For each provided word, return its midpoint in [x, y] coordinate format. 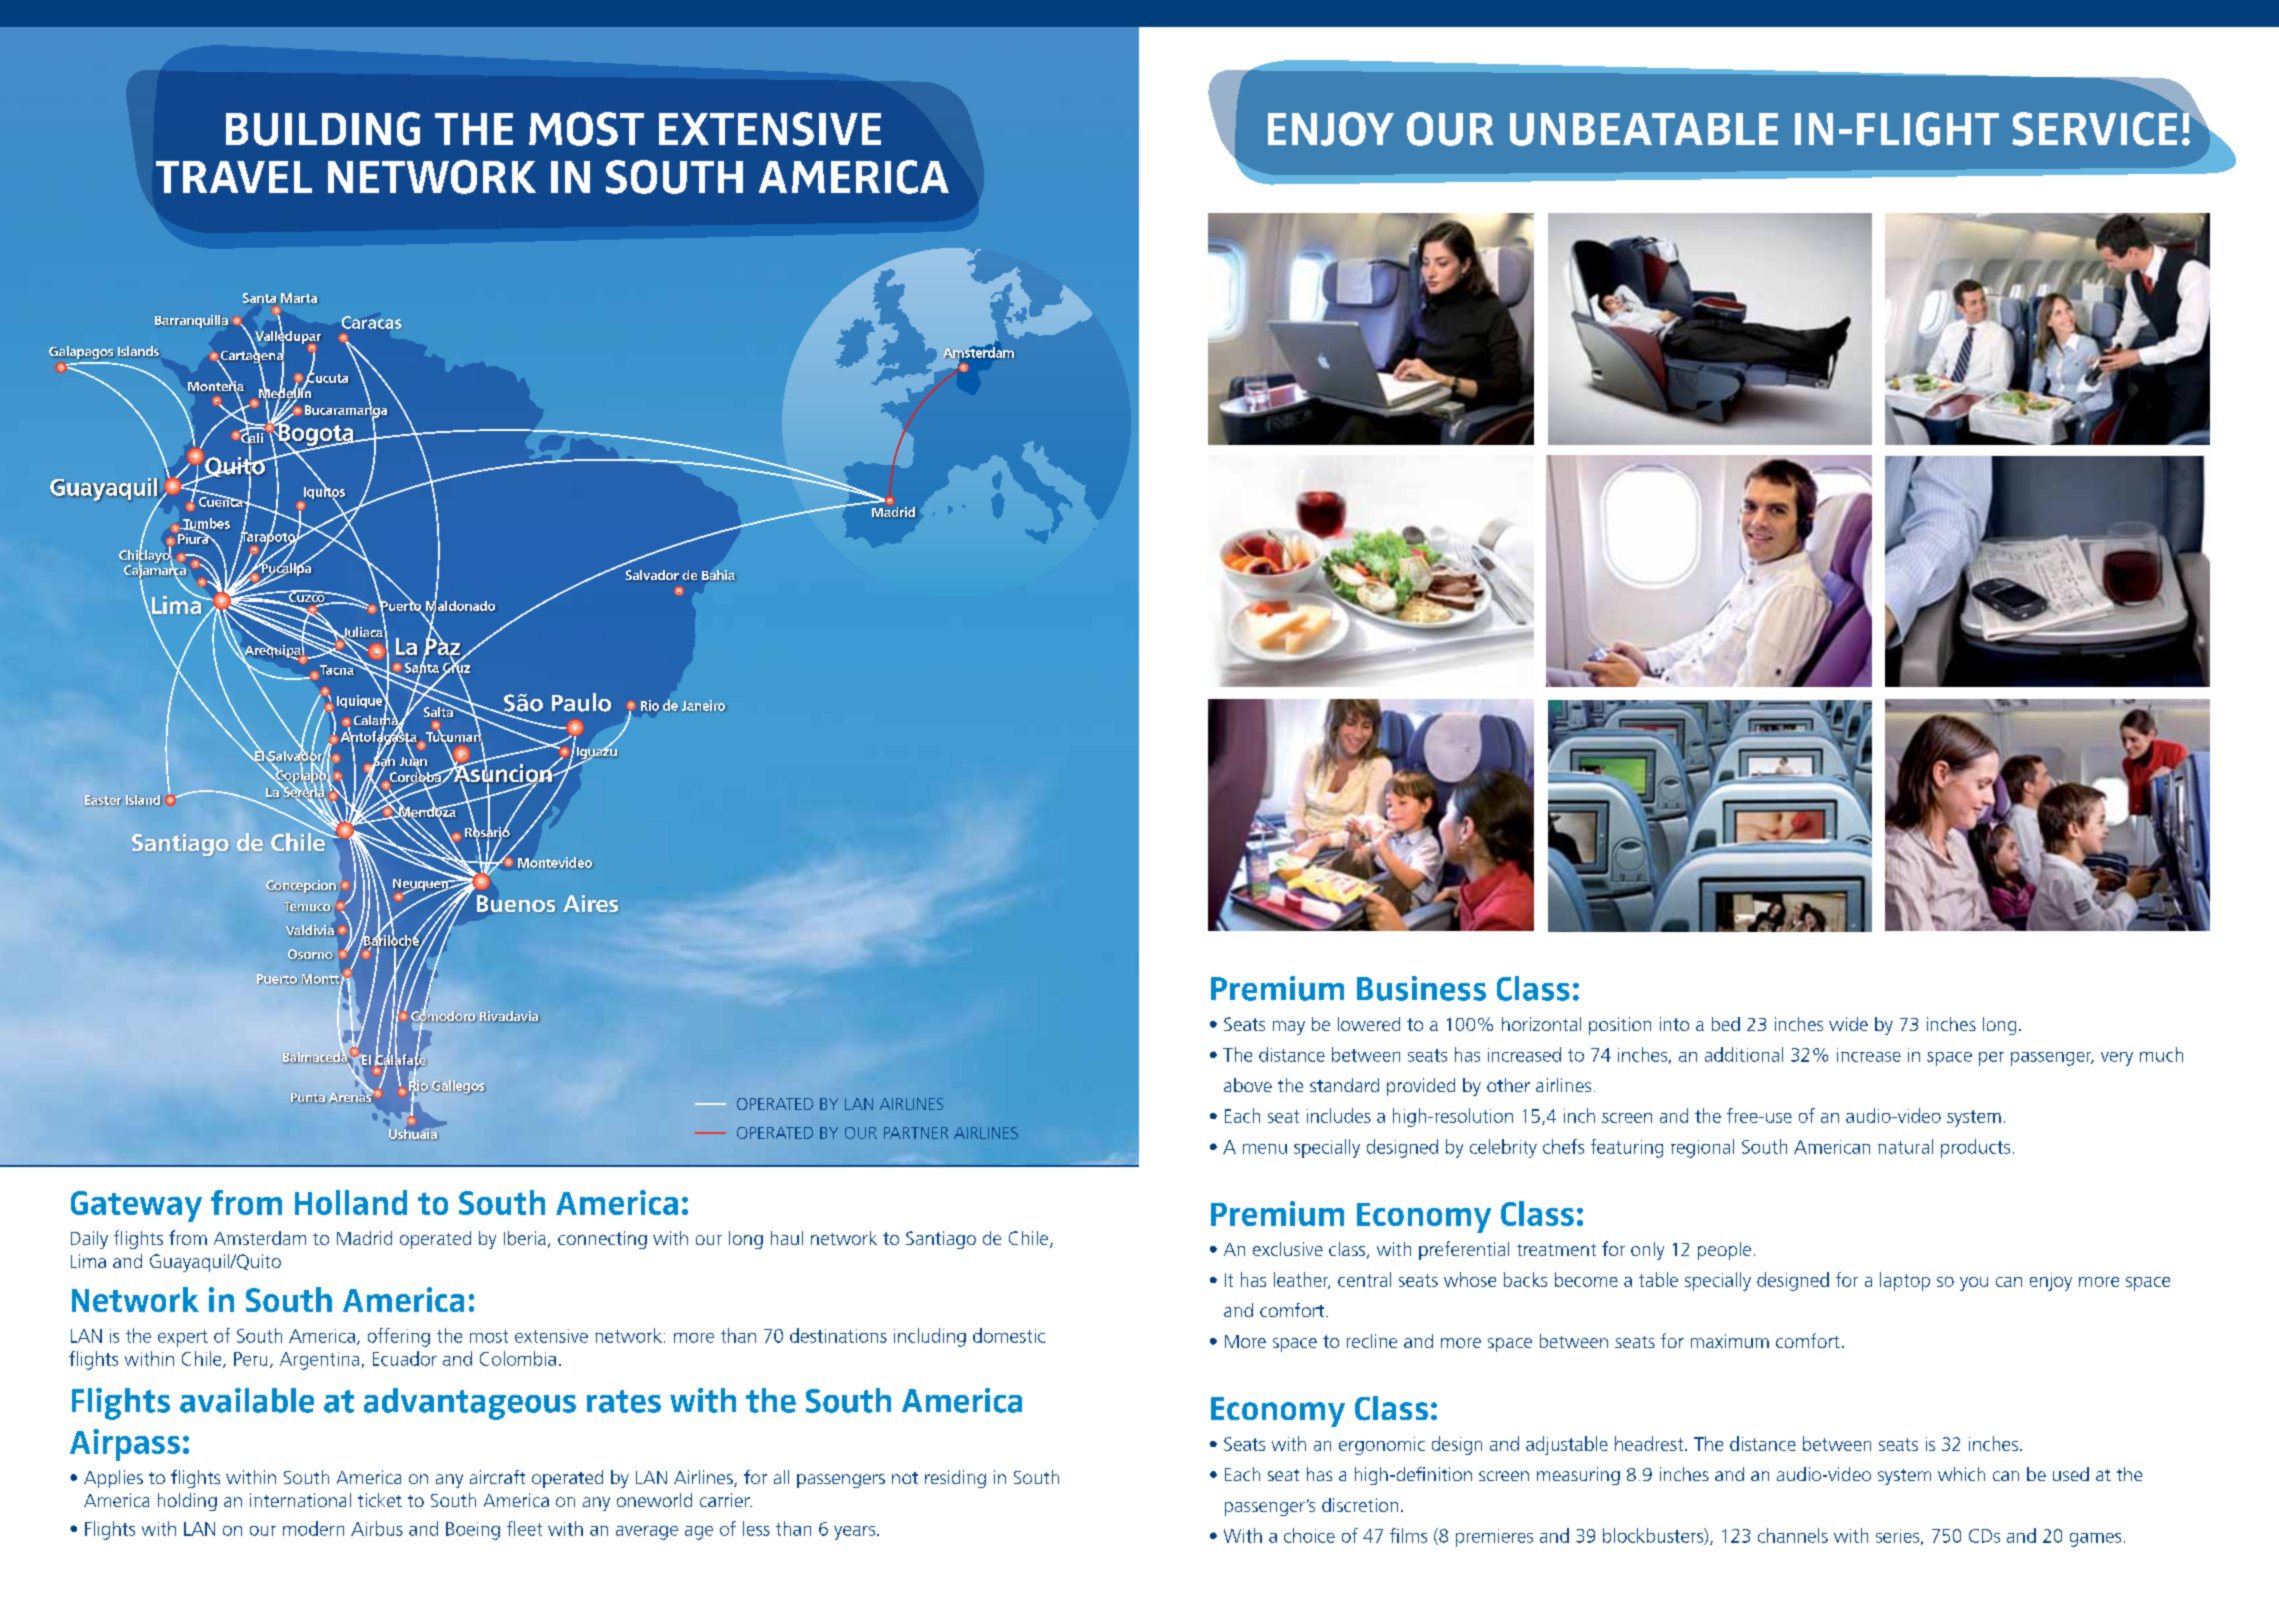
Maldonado [461, 605]
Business [1421, 988]
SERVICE [2094, 129]
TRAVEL [234, 177]
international [300, 1500]
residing [955, 1479]
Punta [308, 1098]
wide [1848, 1024]
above [1248, 1085]
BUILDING [323, 129]
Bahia [719, 576]
